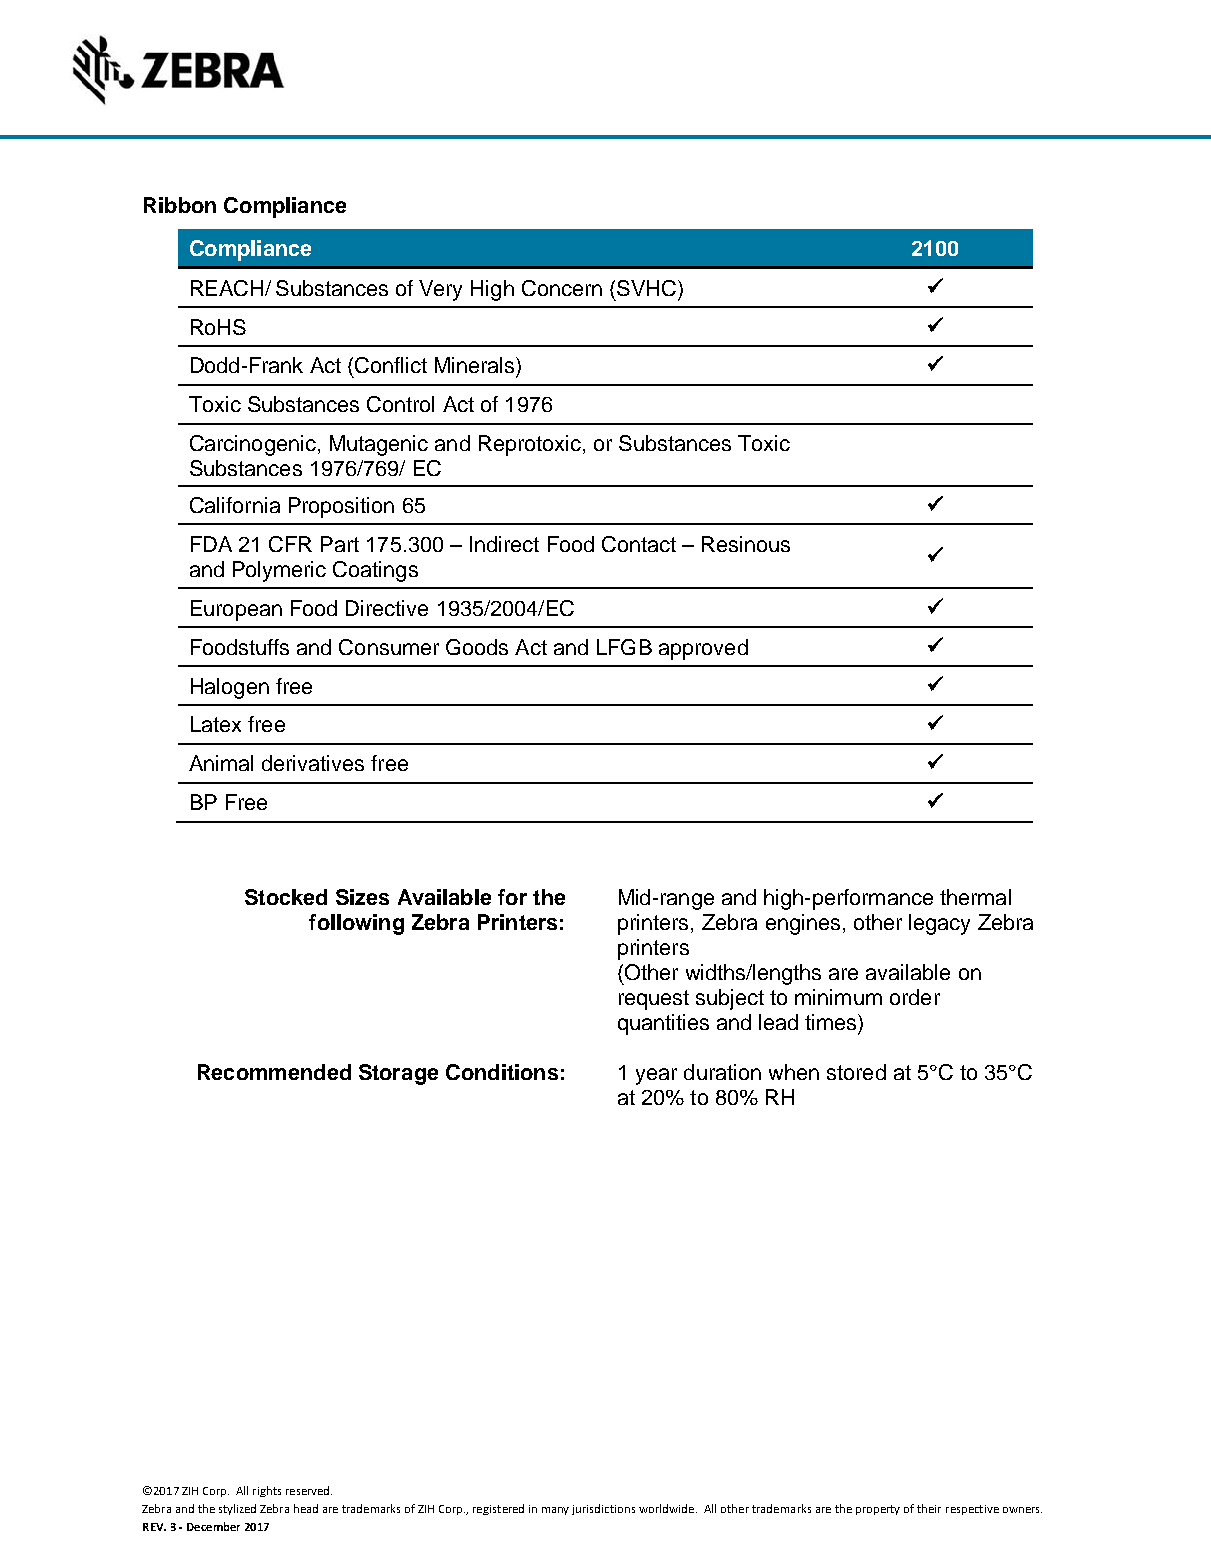 This screenshot has width=1211, height=1567. What do you see at coordinates (746, 544) in the screenshot?
I see `Resinous` at bounding box center [746, 544].
